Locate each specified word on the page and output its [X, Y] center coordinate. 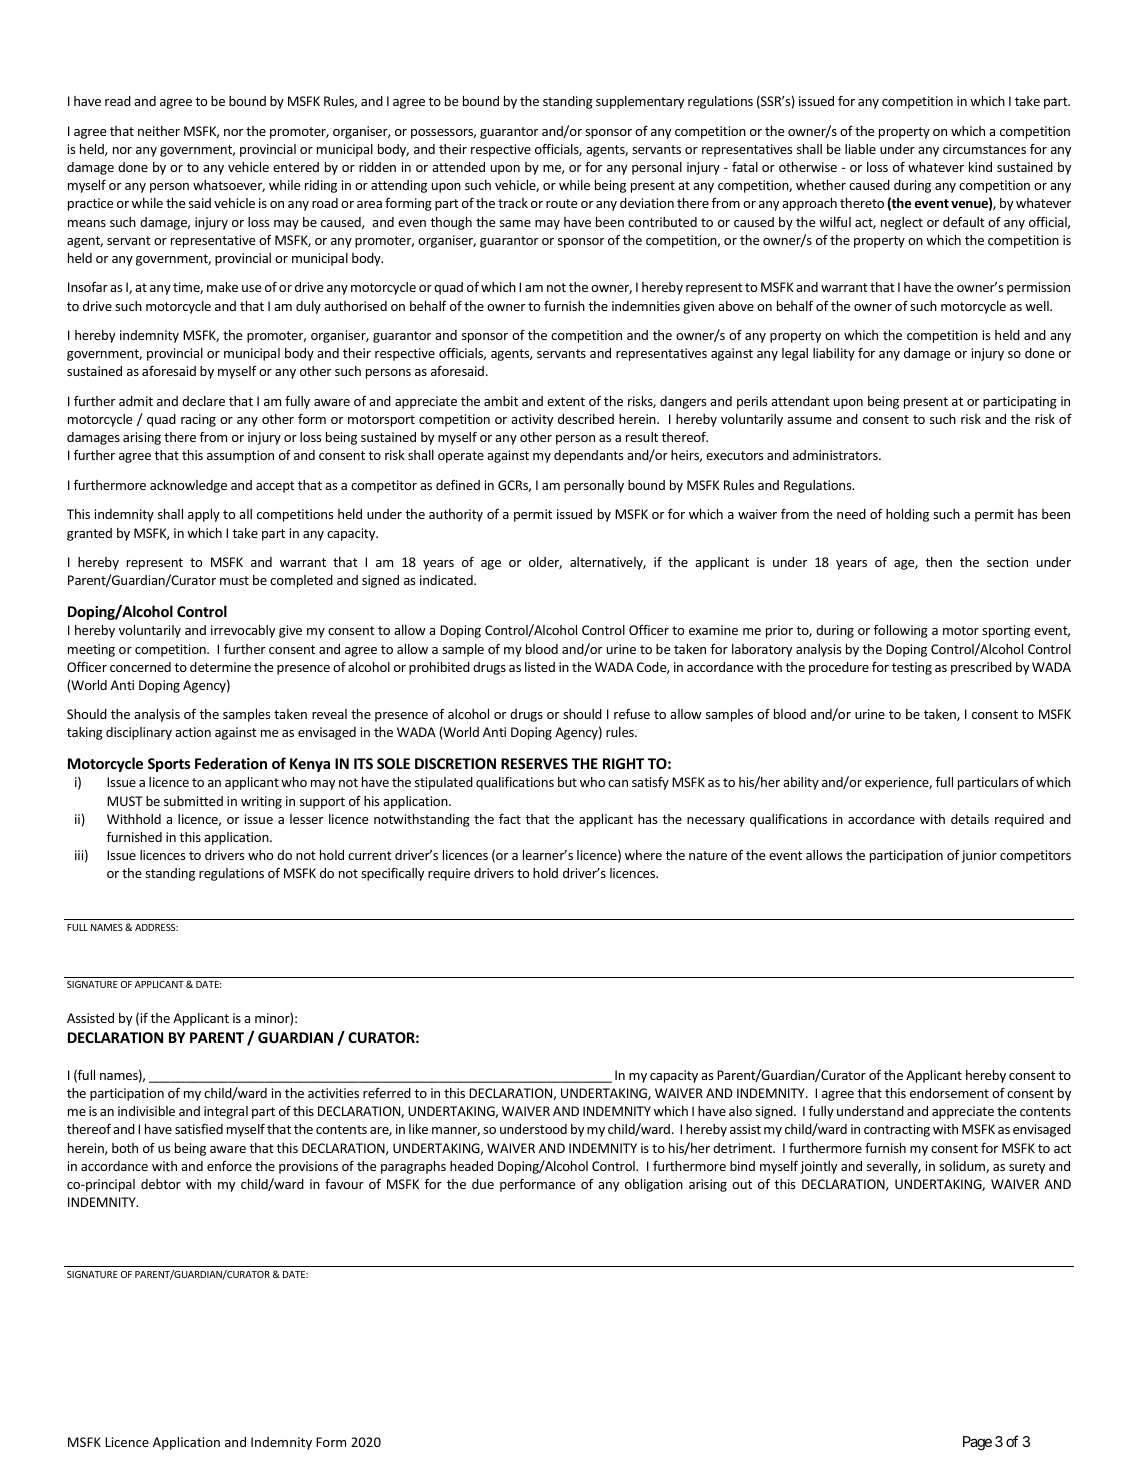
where [643, 855]
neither [159, 131]
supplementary [640, 102]
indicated [447, 580]
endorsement [949, 1093]
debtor [161, 1184]
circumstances [984, 149]
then [938, 562]
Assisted [90, 1018]
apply [204, 515]
